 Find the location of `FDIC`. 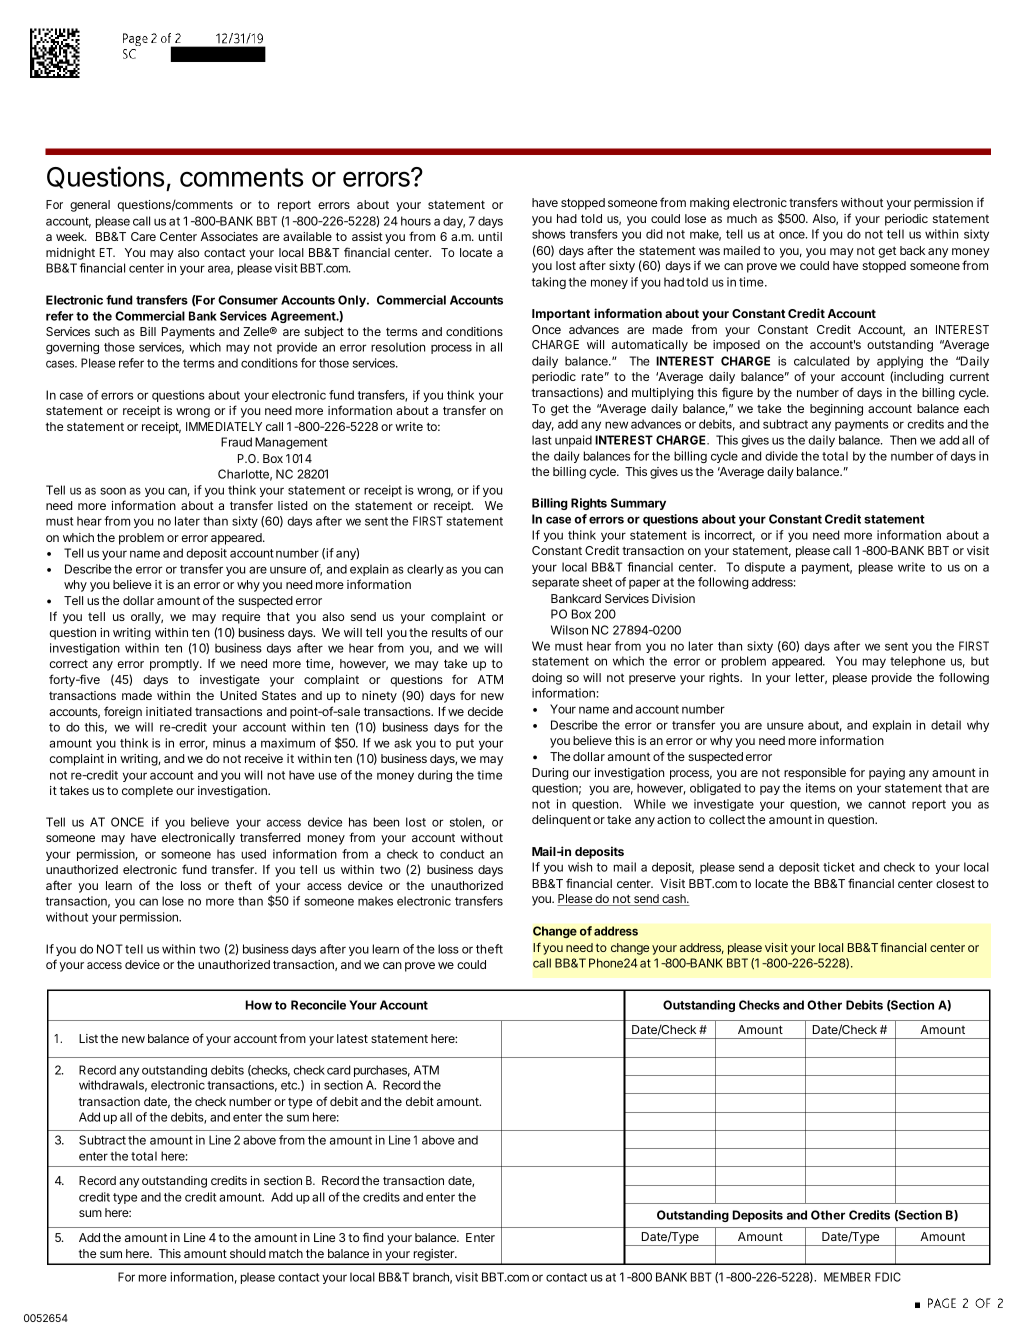

FDIC is located at coordinates (888, 1277).
